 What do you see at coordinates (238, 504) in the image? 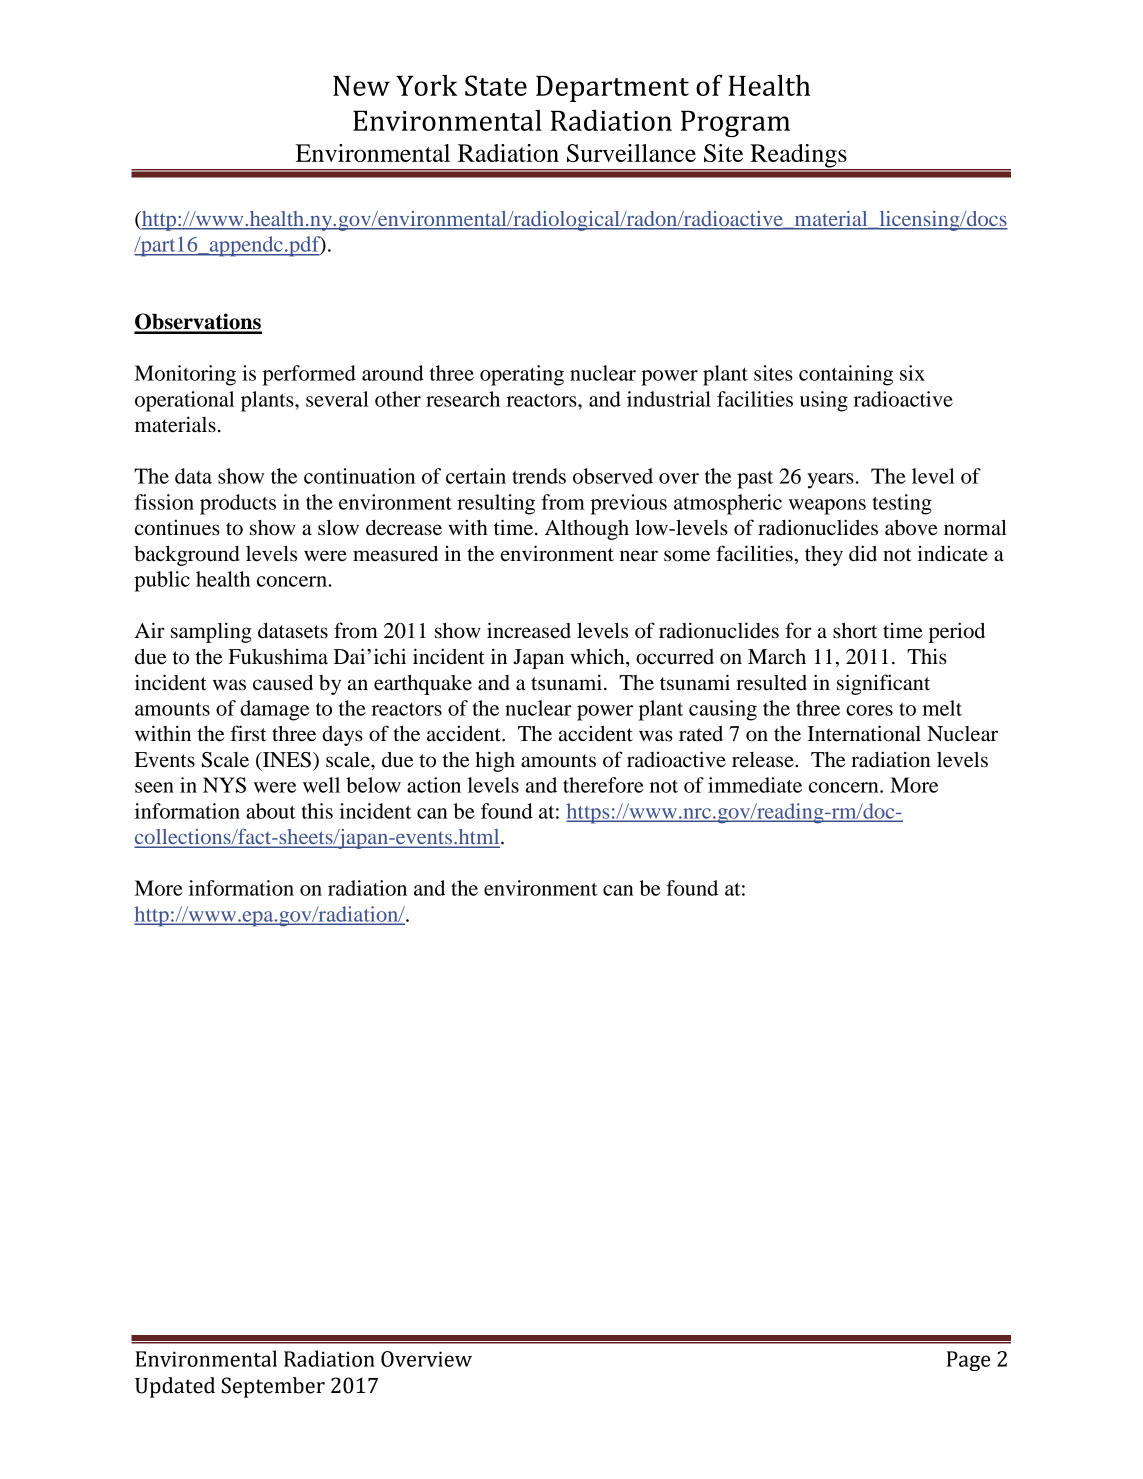
I see `products` at bounding box center [238, 504].
